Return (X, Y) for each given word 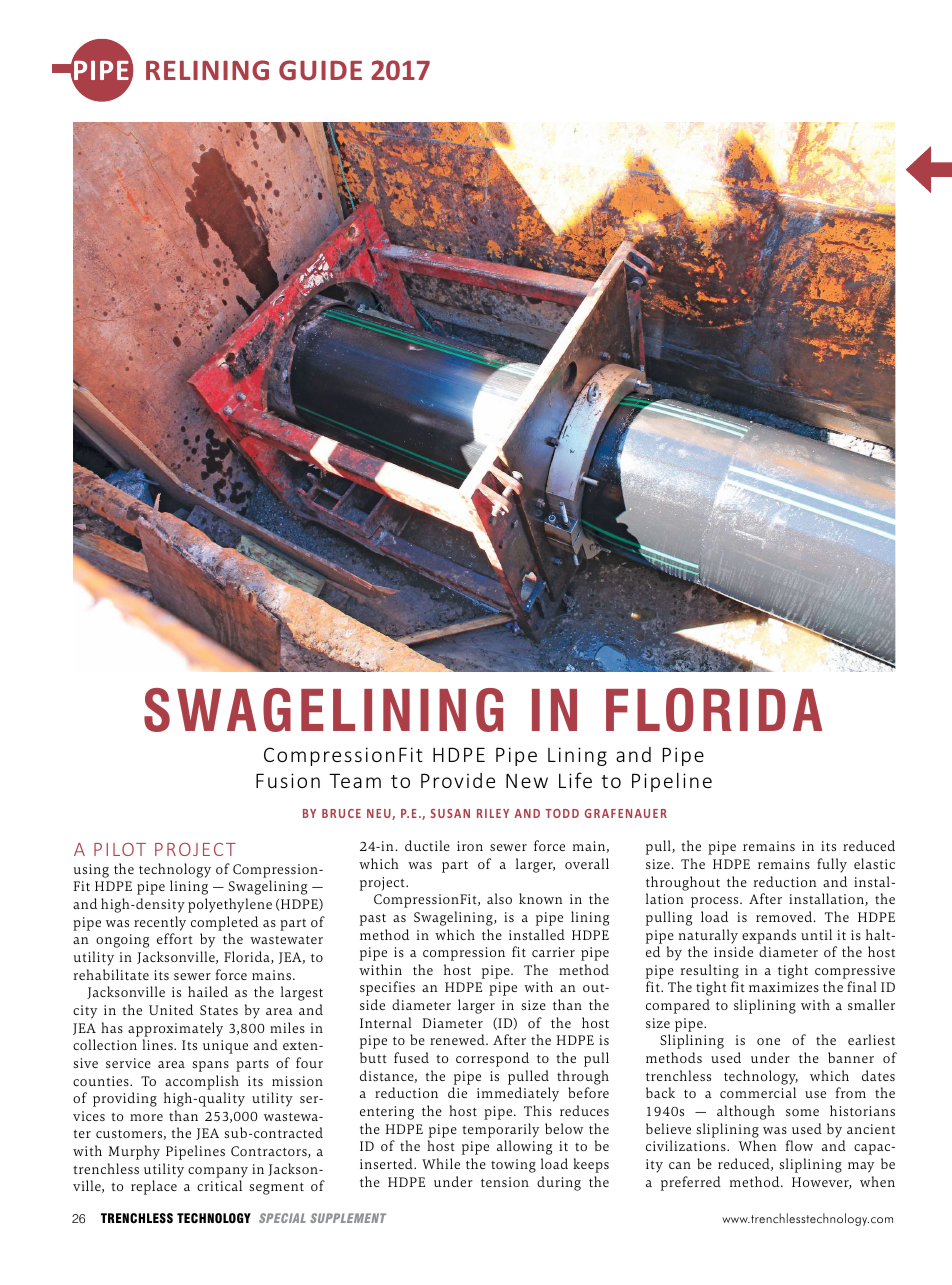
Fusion (288, 780)
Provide (458, 780)
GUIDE (320, 70)
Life (575, 780)
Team (355, 780)
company (218, 1172)
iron (470, 846)
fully (832, 865)
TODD (562, 813)
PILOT (120, 849)
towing (513, 1166)
